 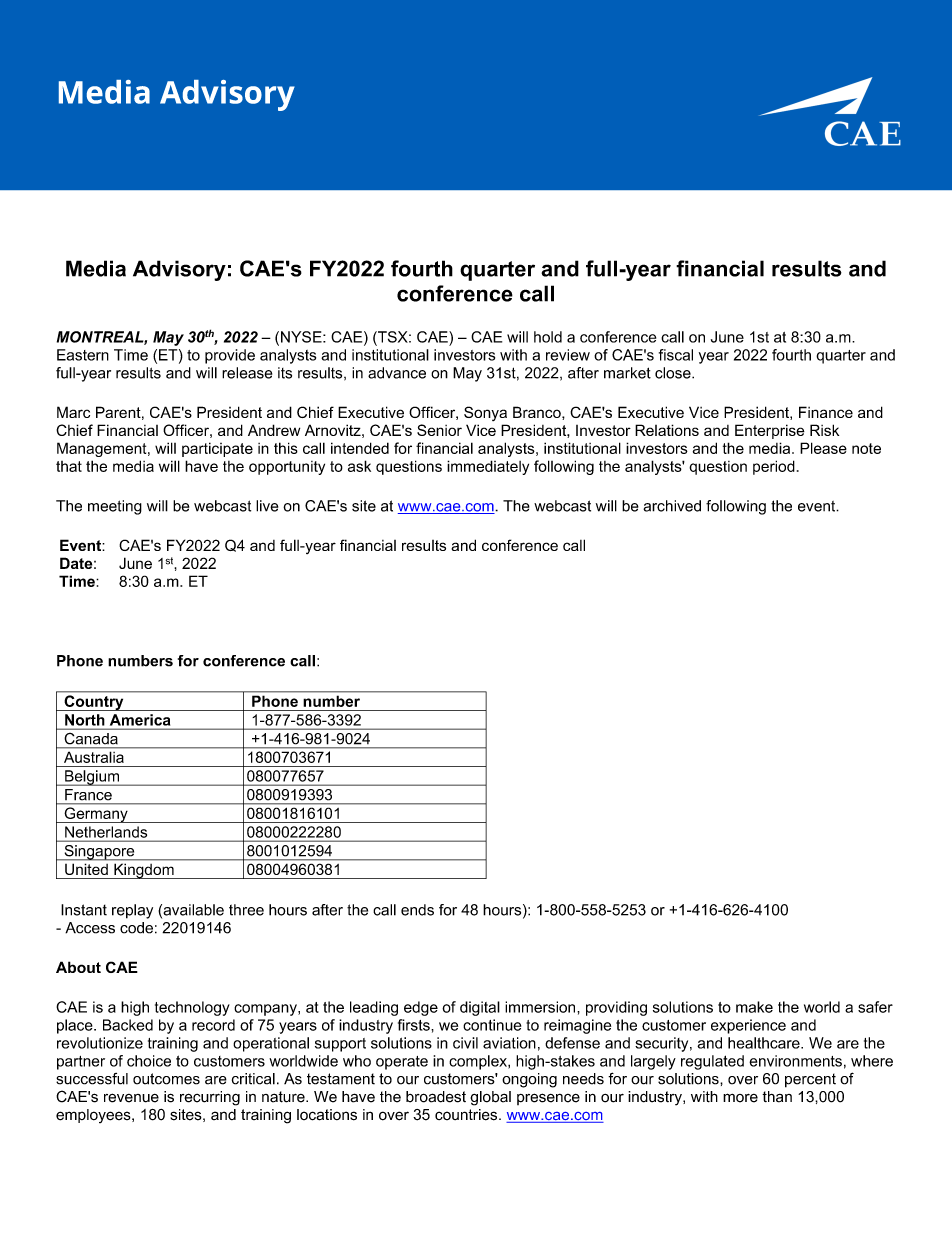 What do you see at coordinates (397, 373) in the screenshot?
I see `advance` at bounding box center [397, 373].
